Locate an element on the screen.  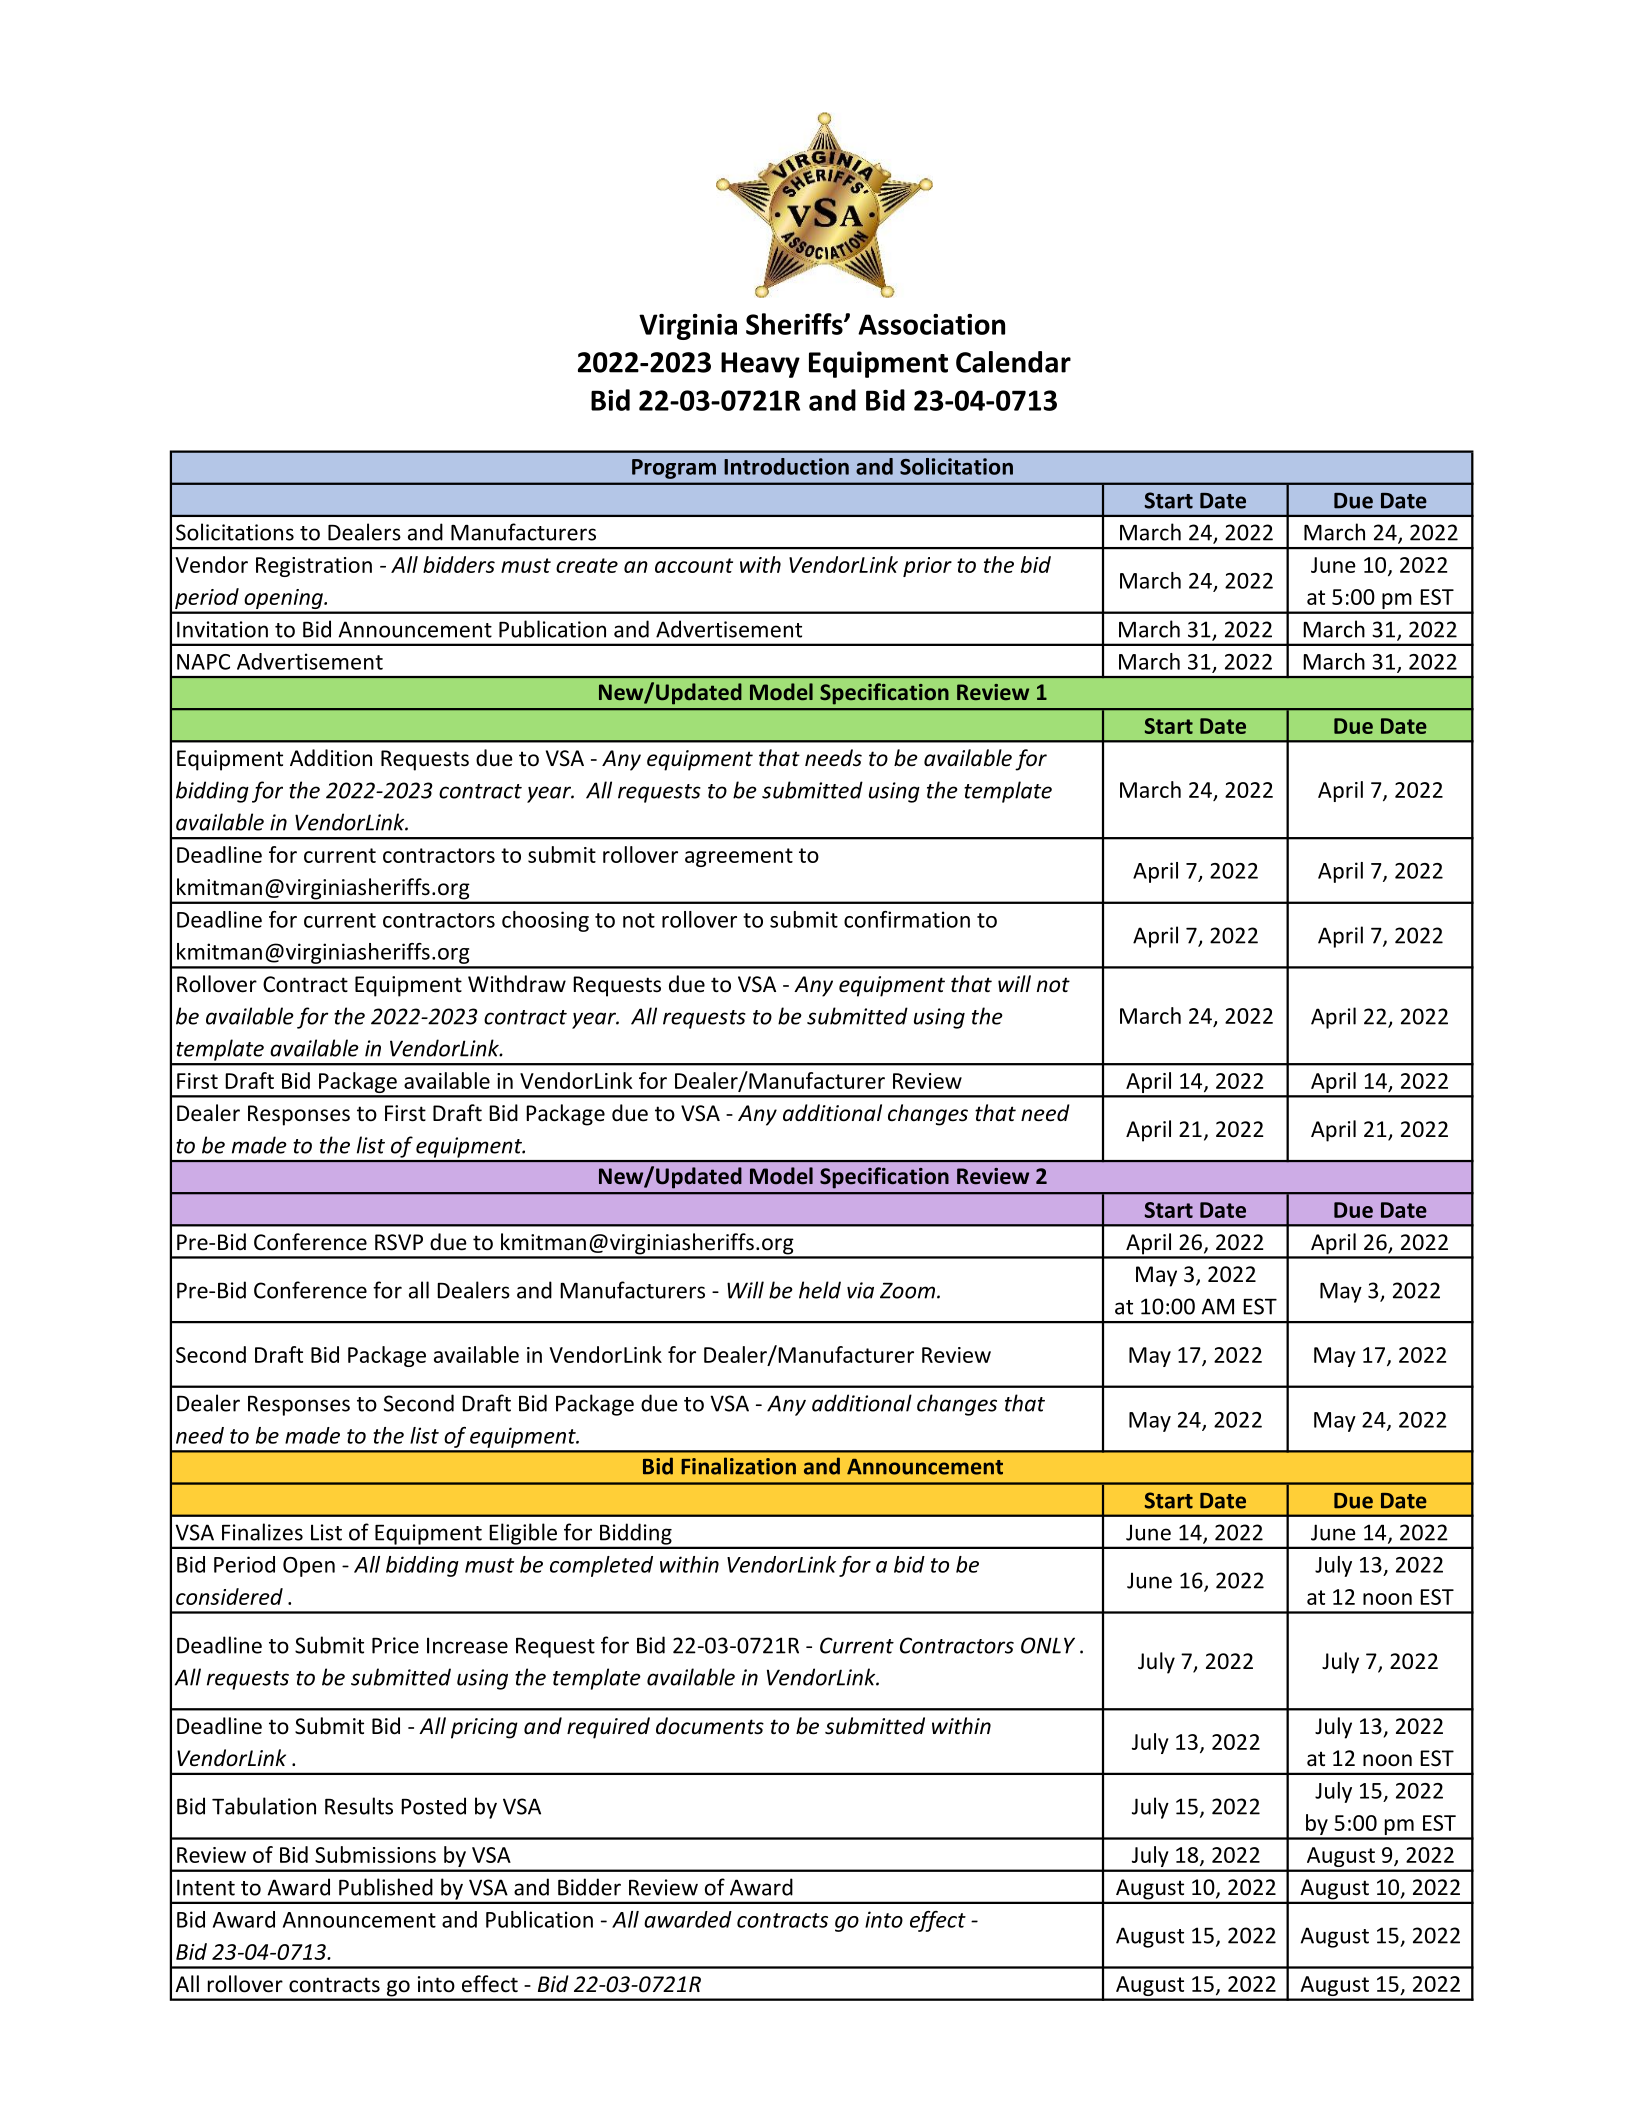
prior is located at coordinates (927, 567).
